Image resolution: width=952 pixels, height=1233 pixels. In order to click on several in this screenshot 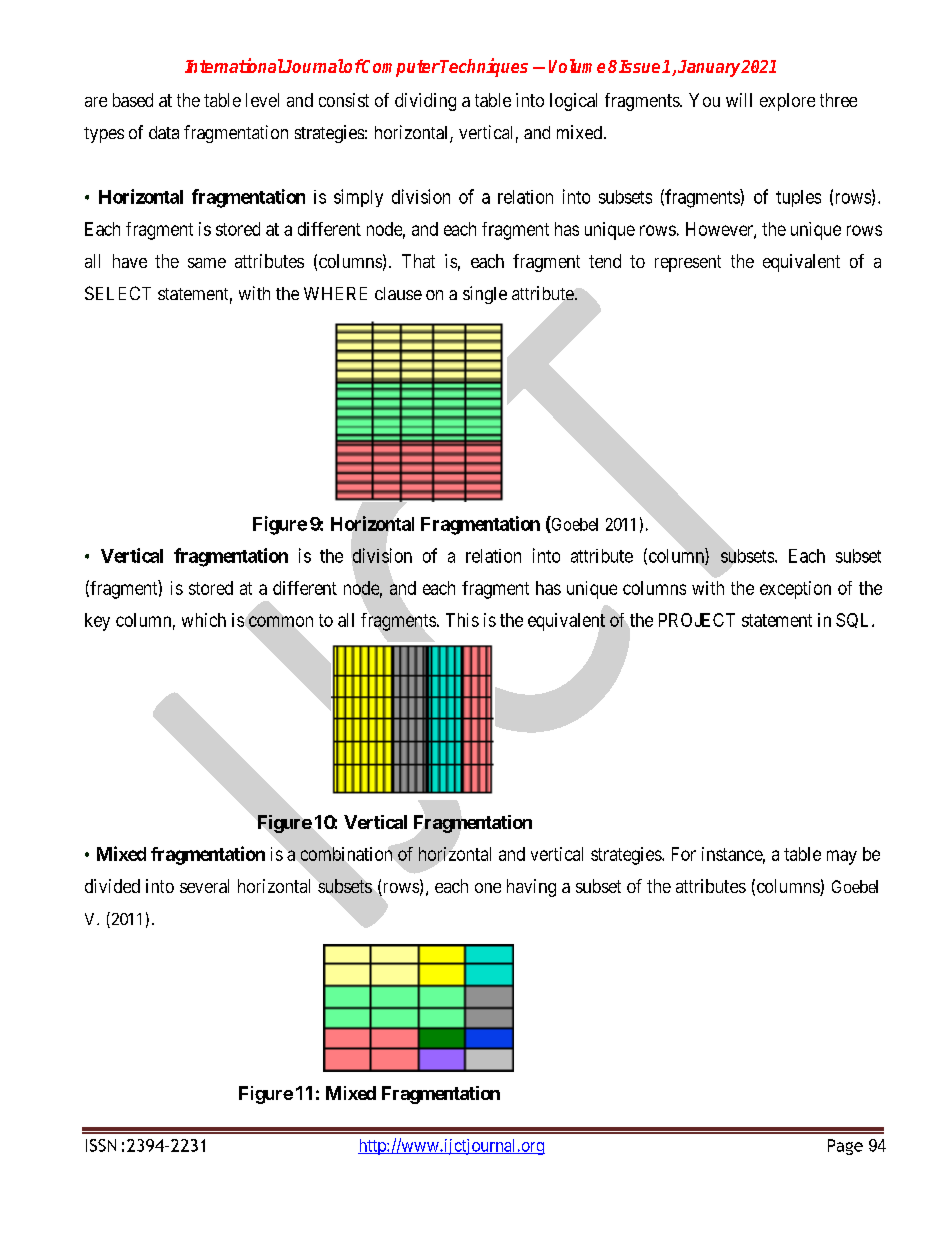, I will do `click(204, 886)`.
